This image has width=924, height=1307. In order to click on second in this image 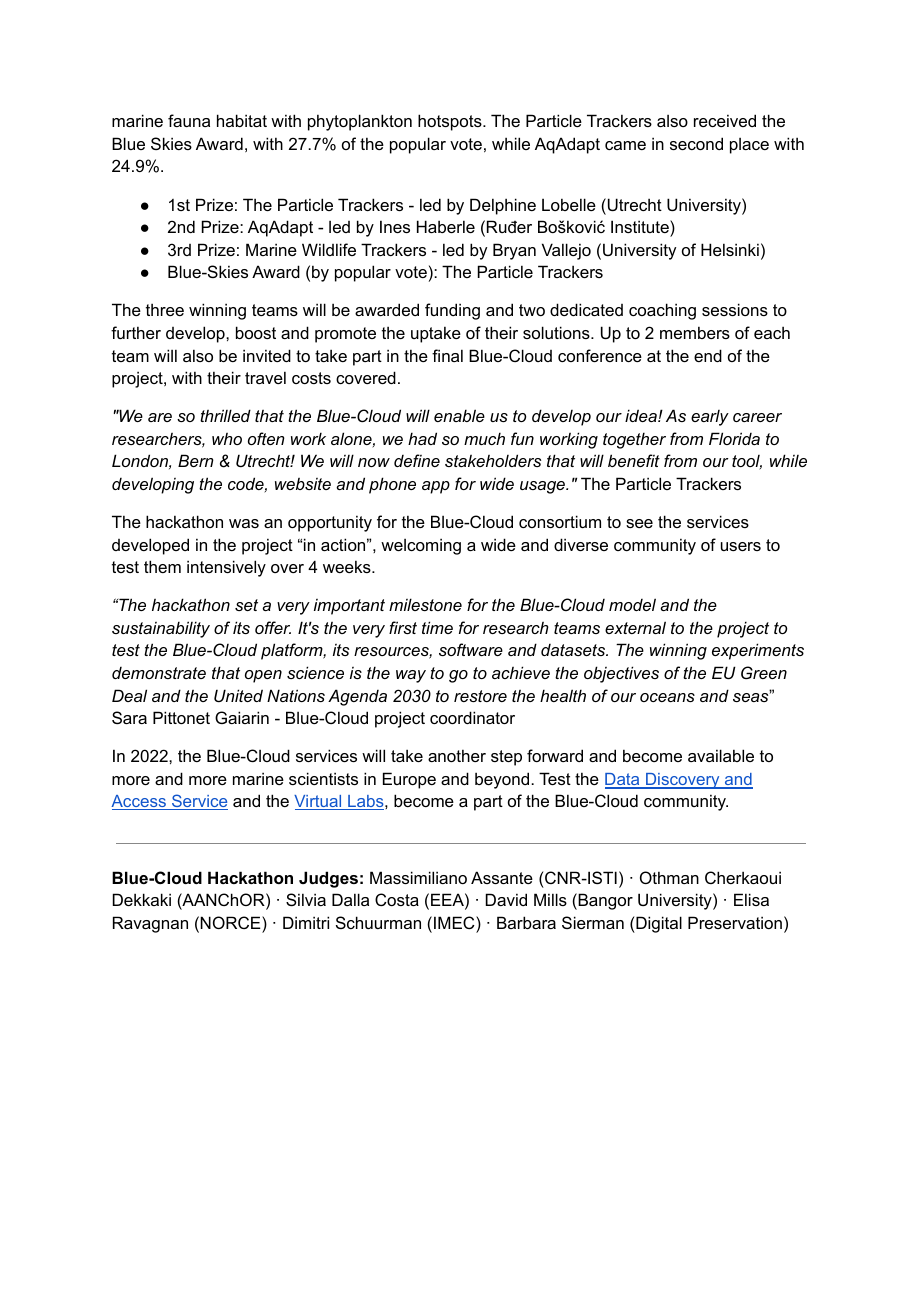, I will do `click(696, 143)`.
